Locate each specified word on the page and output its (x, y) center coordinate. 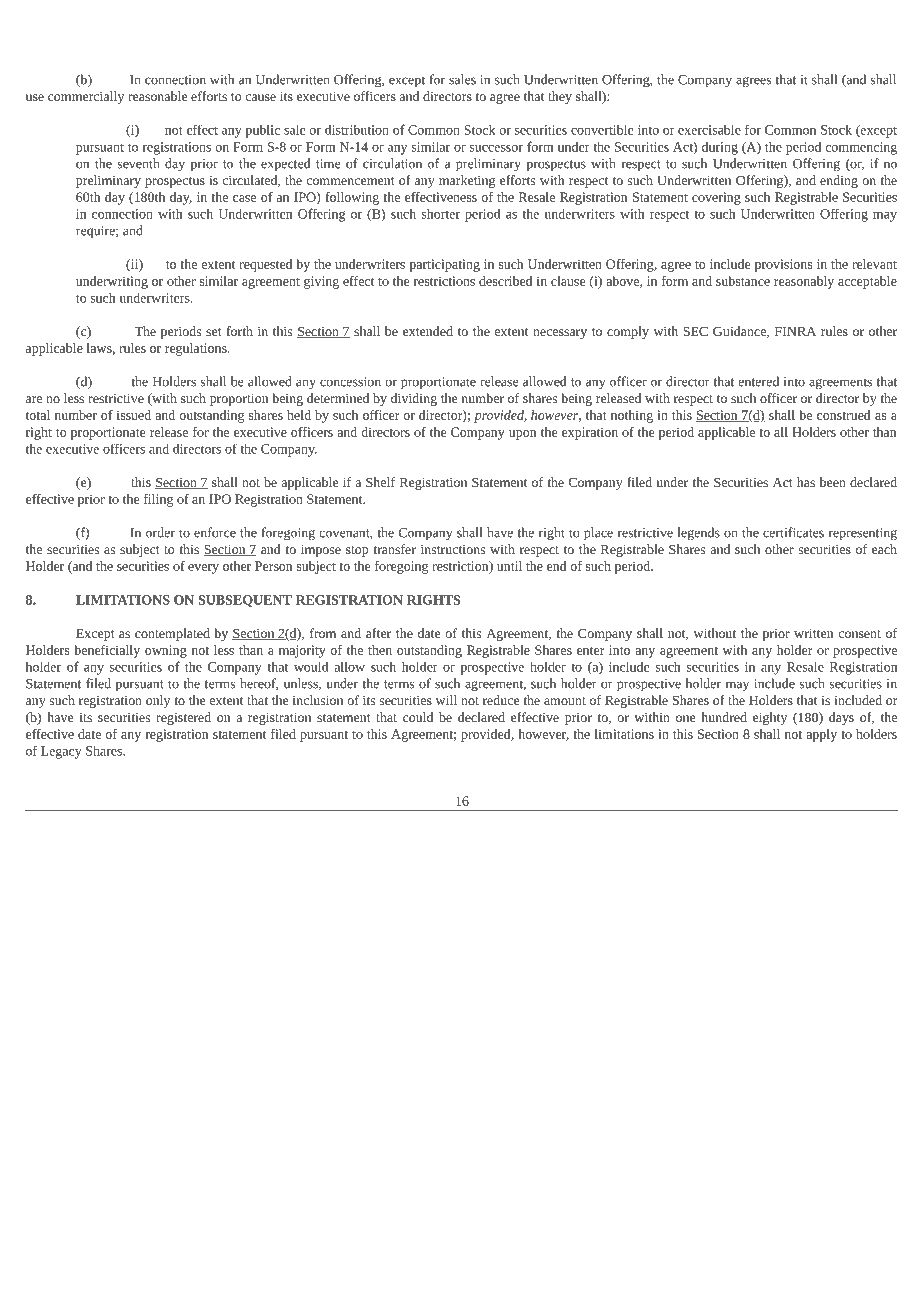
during (720, 148)
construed (844, 415)
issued (134, 415)
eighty (770, 718)
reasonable (157, 96)
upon (522, 435)
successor (496, 148)
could (418, 717)
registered (183, 718)
